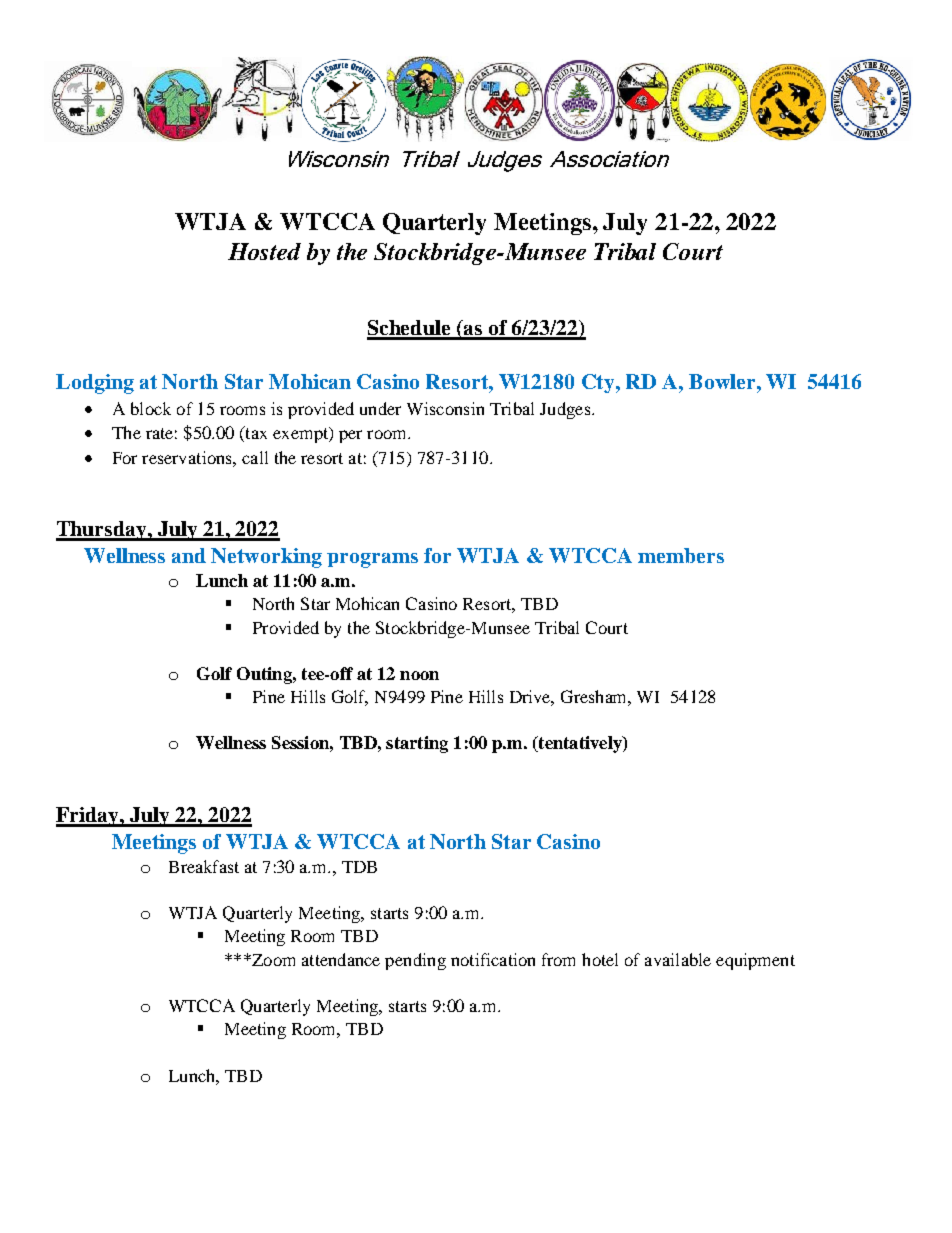 The height and width of the document is (1233, 952). What do you see at coordinates (415, 961) in the document?
I see `pending` at bounding box center [415, 961].
